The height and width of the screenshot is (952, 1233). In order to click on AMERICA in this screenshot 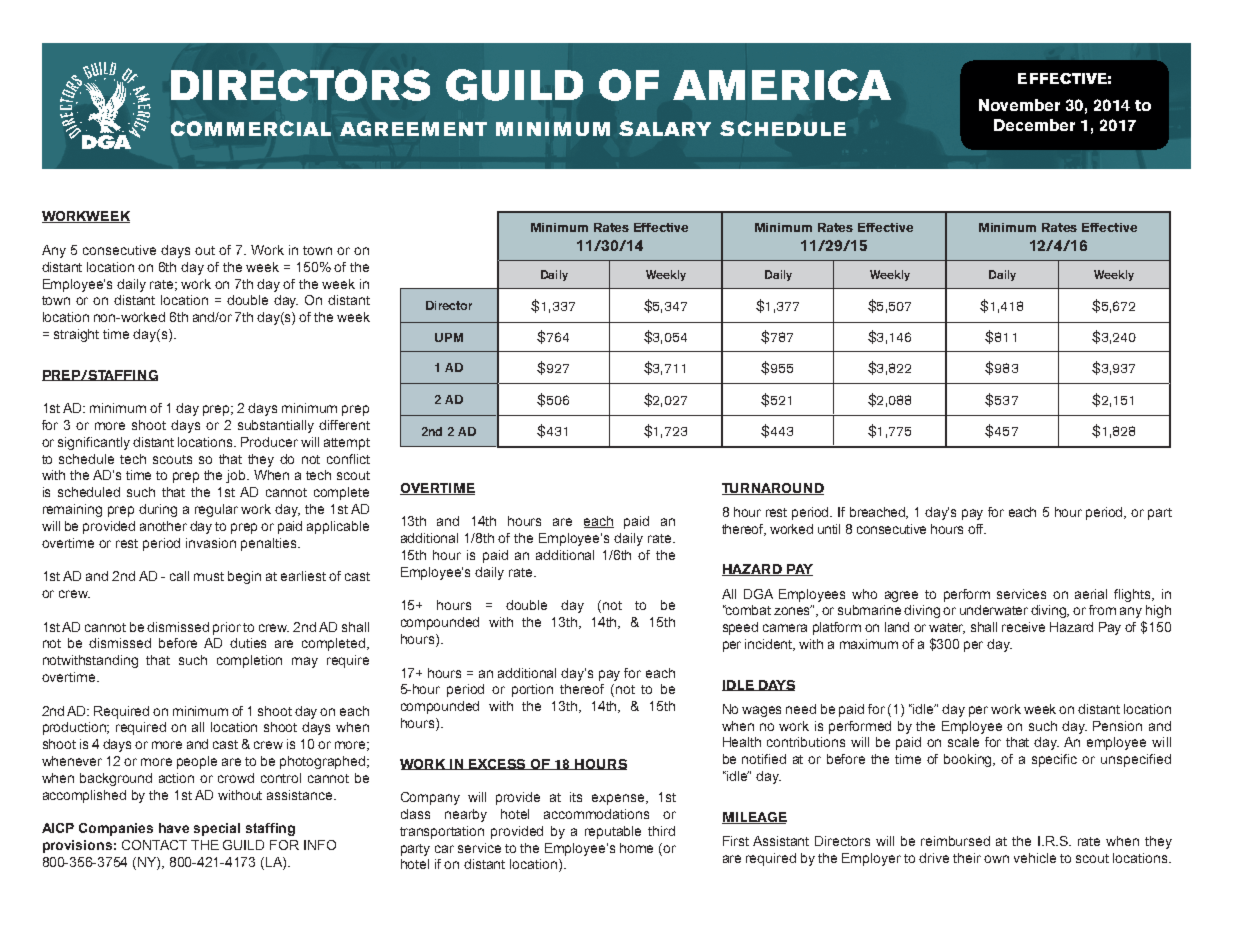, I will do `click(782, 85)`.
